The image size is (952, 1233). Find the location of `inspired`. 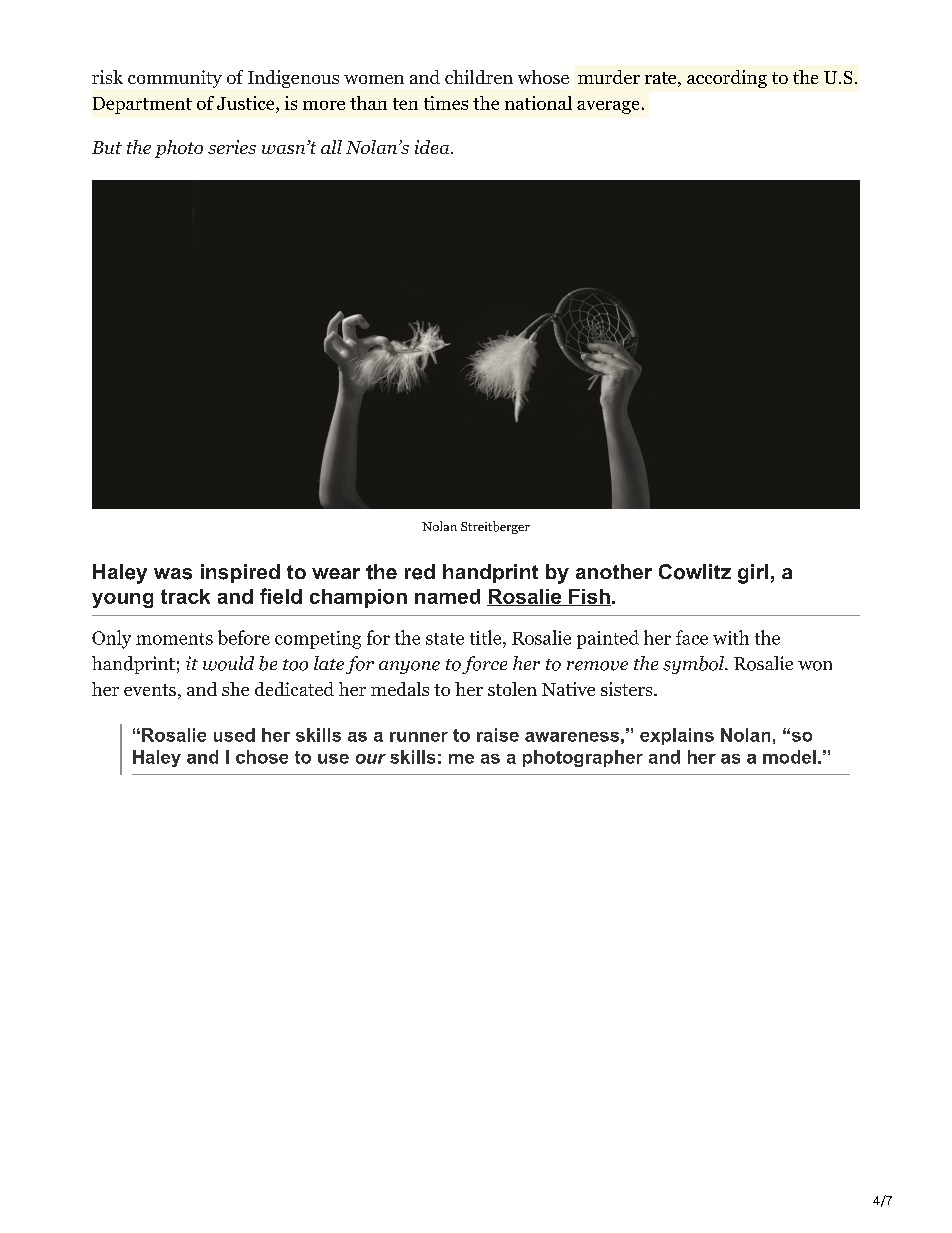

inspired is located at coordinates (240, 573).
